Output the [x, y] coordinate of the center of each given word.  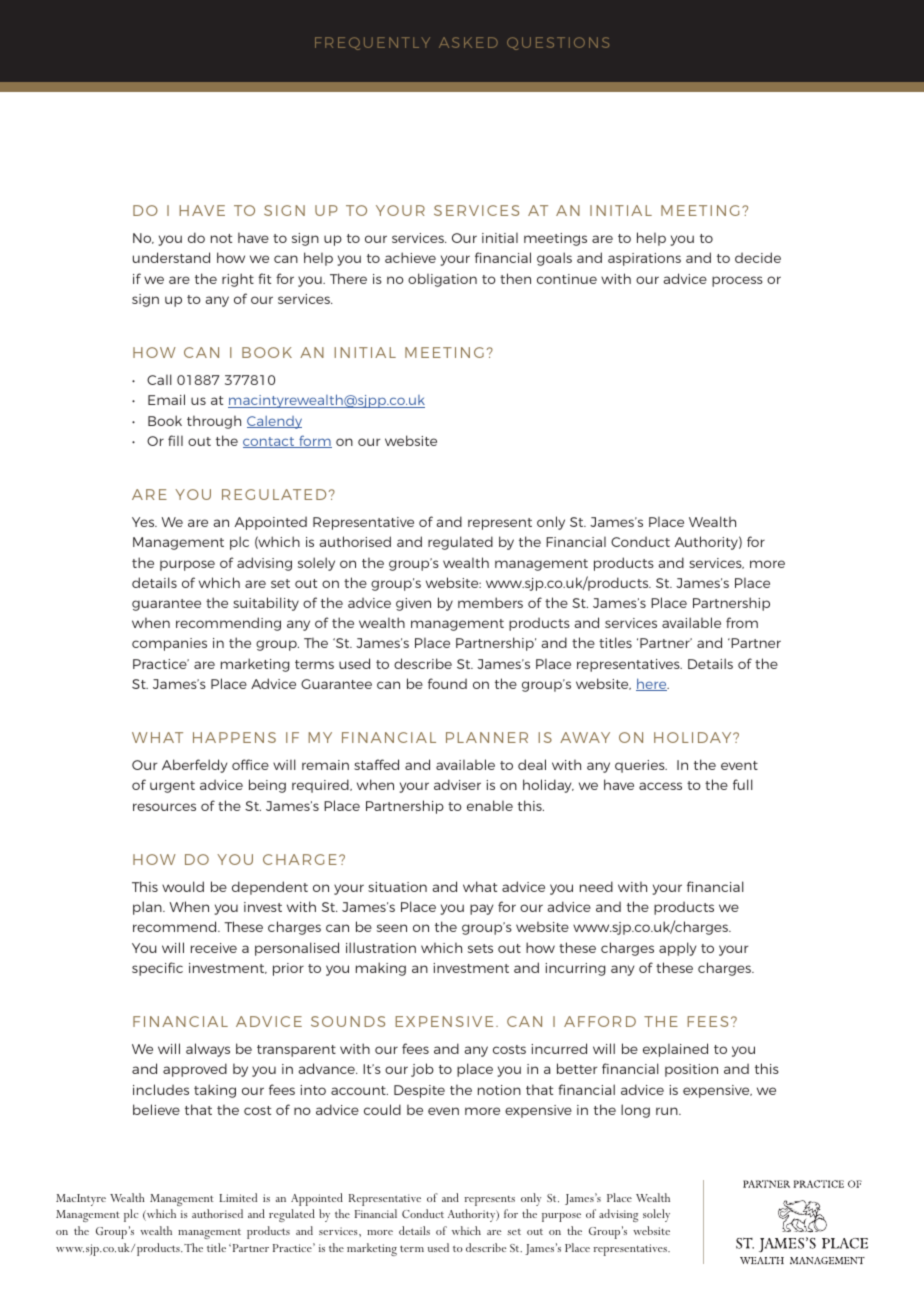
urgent [172, 787]
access [660, 786]
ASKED [468, 42]
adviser [457, 784]
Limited [238, 1197]
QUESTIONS [558, 43]
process [737, 281]
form [314, 441]
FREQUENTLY [372, 43]
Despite [419, 1091]
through [214, 422]
